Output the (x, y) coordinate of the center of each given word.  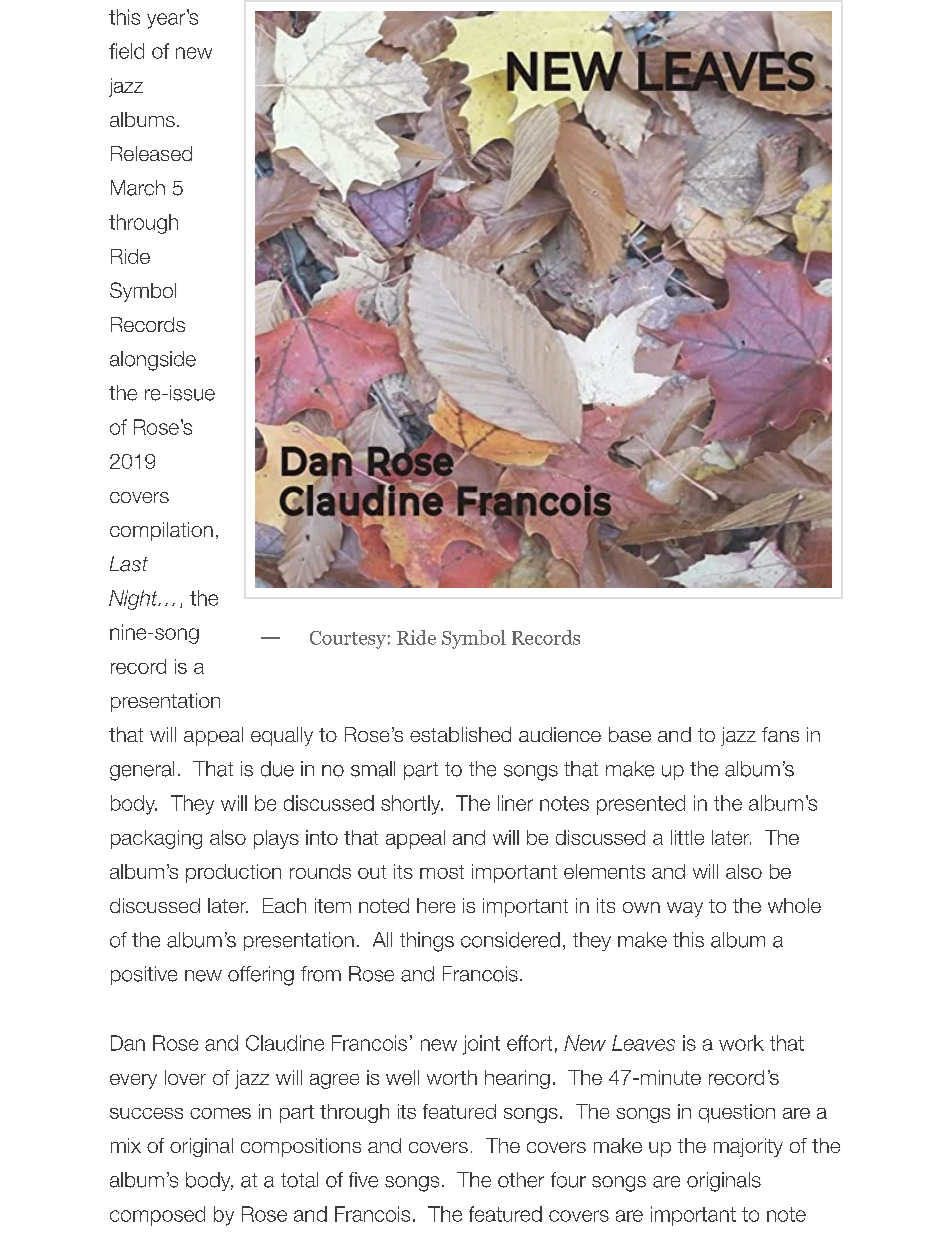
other (521, 1180)
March (138, 188)
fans (780, 734)
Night (134, 600)
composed (157, 1216)
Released (151, 153)
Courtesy (348, 640)
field (126, 51)
